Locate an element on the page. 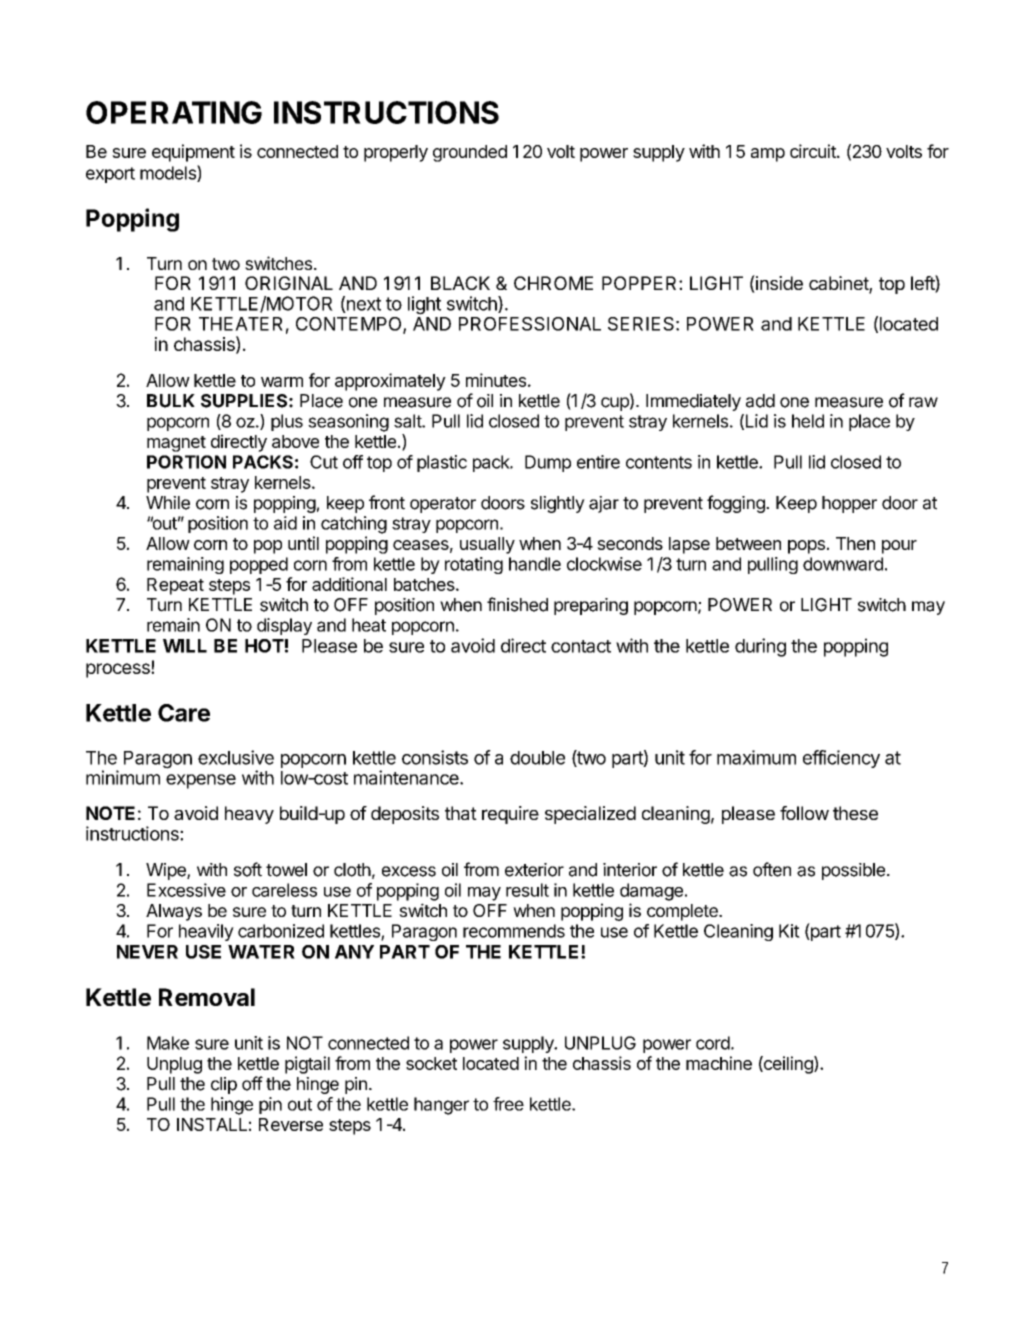 This image has width=1034, height=1338. grounded is located at coordinates (470, 153).
